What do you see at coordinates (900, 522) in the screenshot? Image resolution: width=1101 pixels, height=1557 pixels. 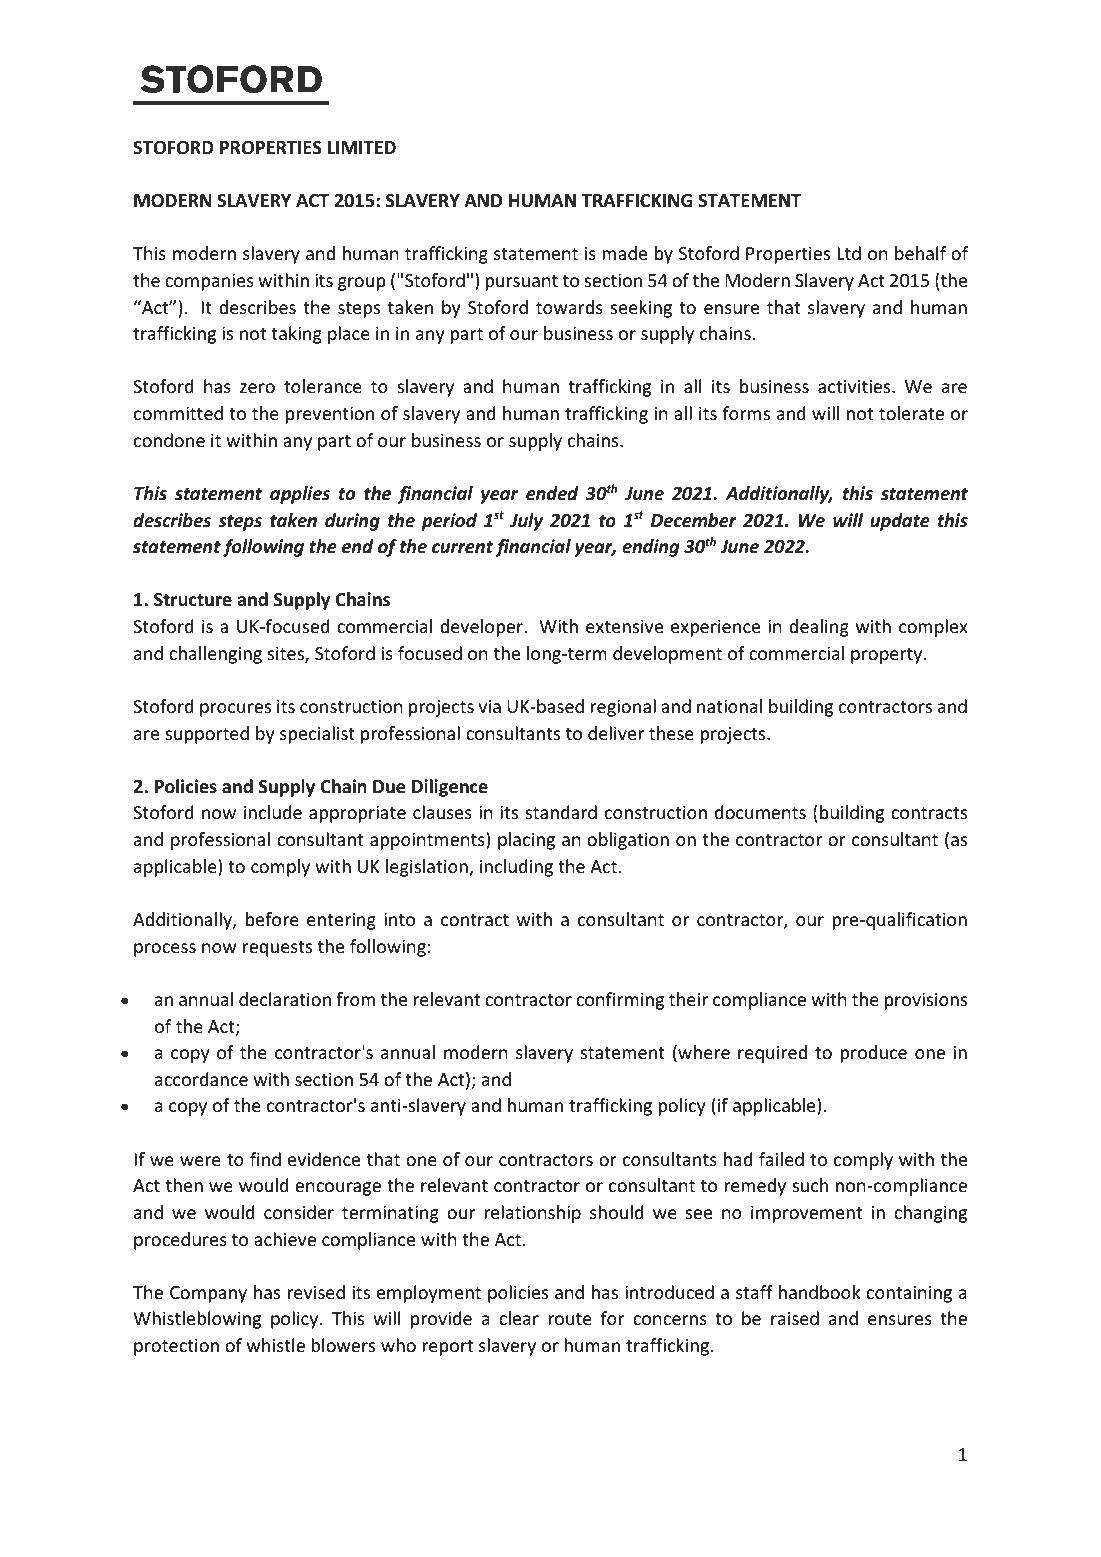 I see `update` at bounding box center [900, 522].
